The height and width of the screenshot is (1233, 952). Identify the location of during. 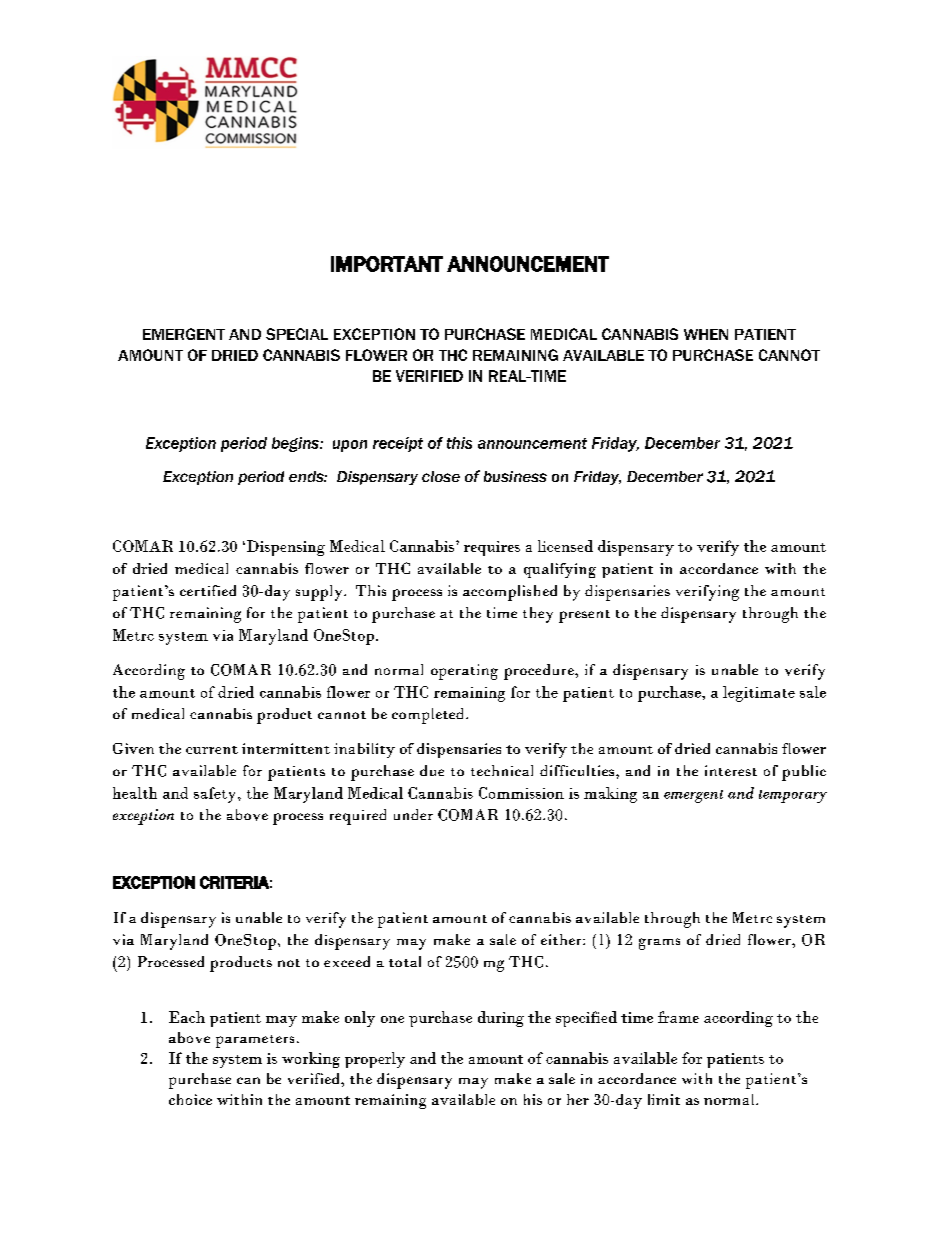
(501, 1019).
